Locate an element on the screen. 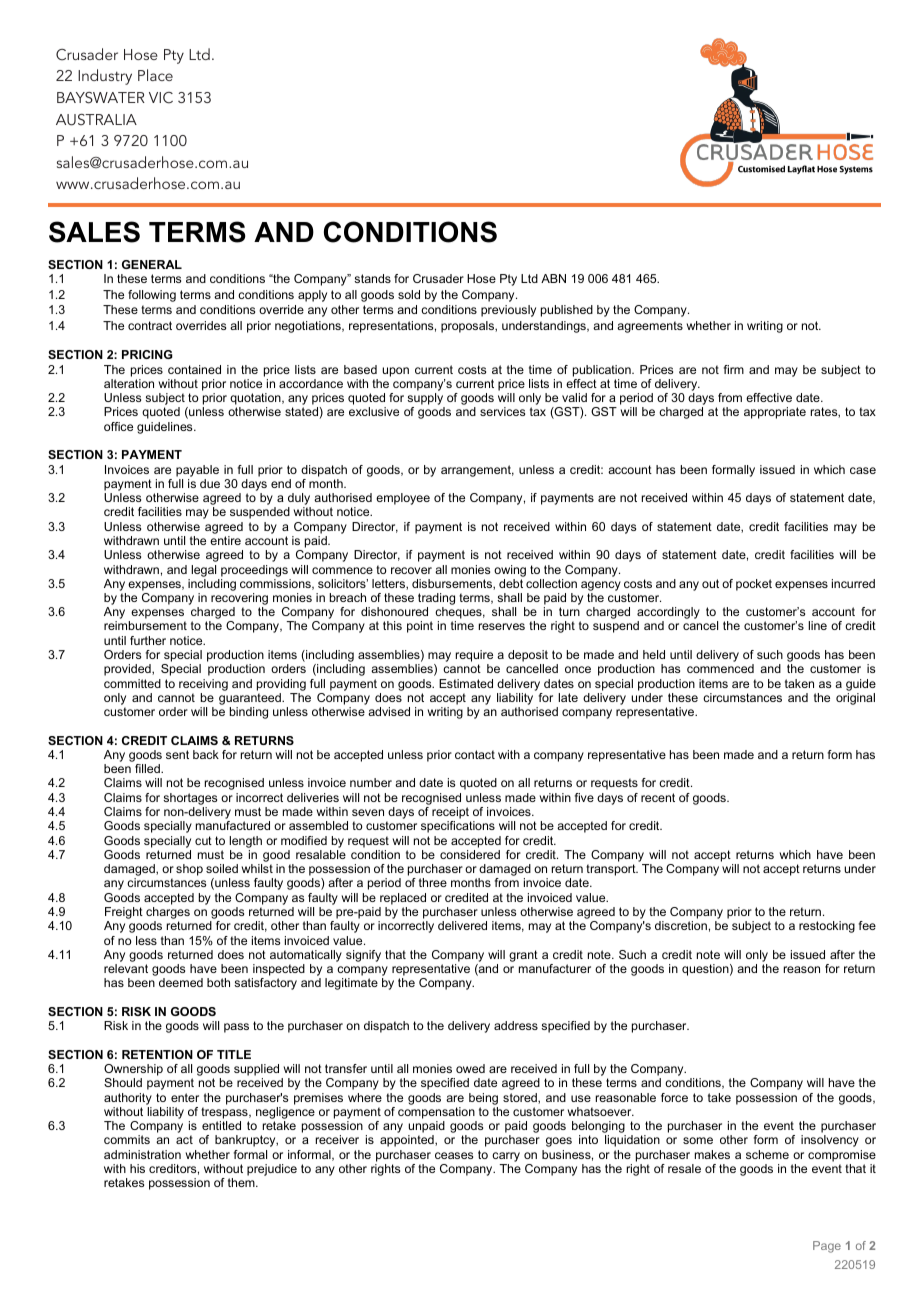  deemed is located at coordinates (181, 982).
